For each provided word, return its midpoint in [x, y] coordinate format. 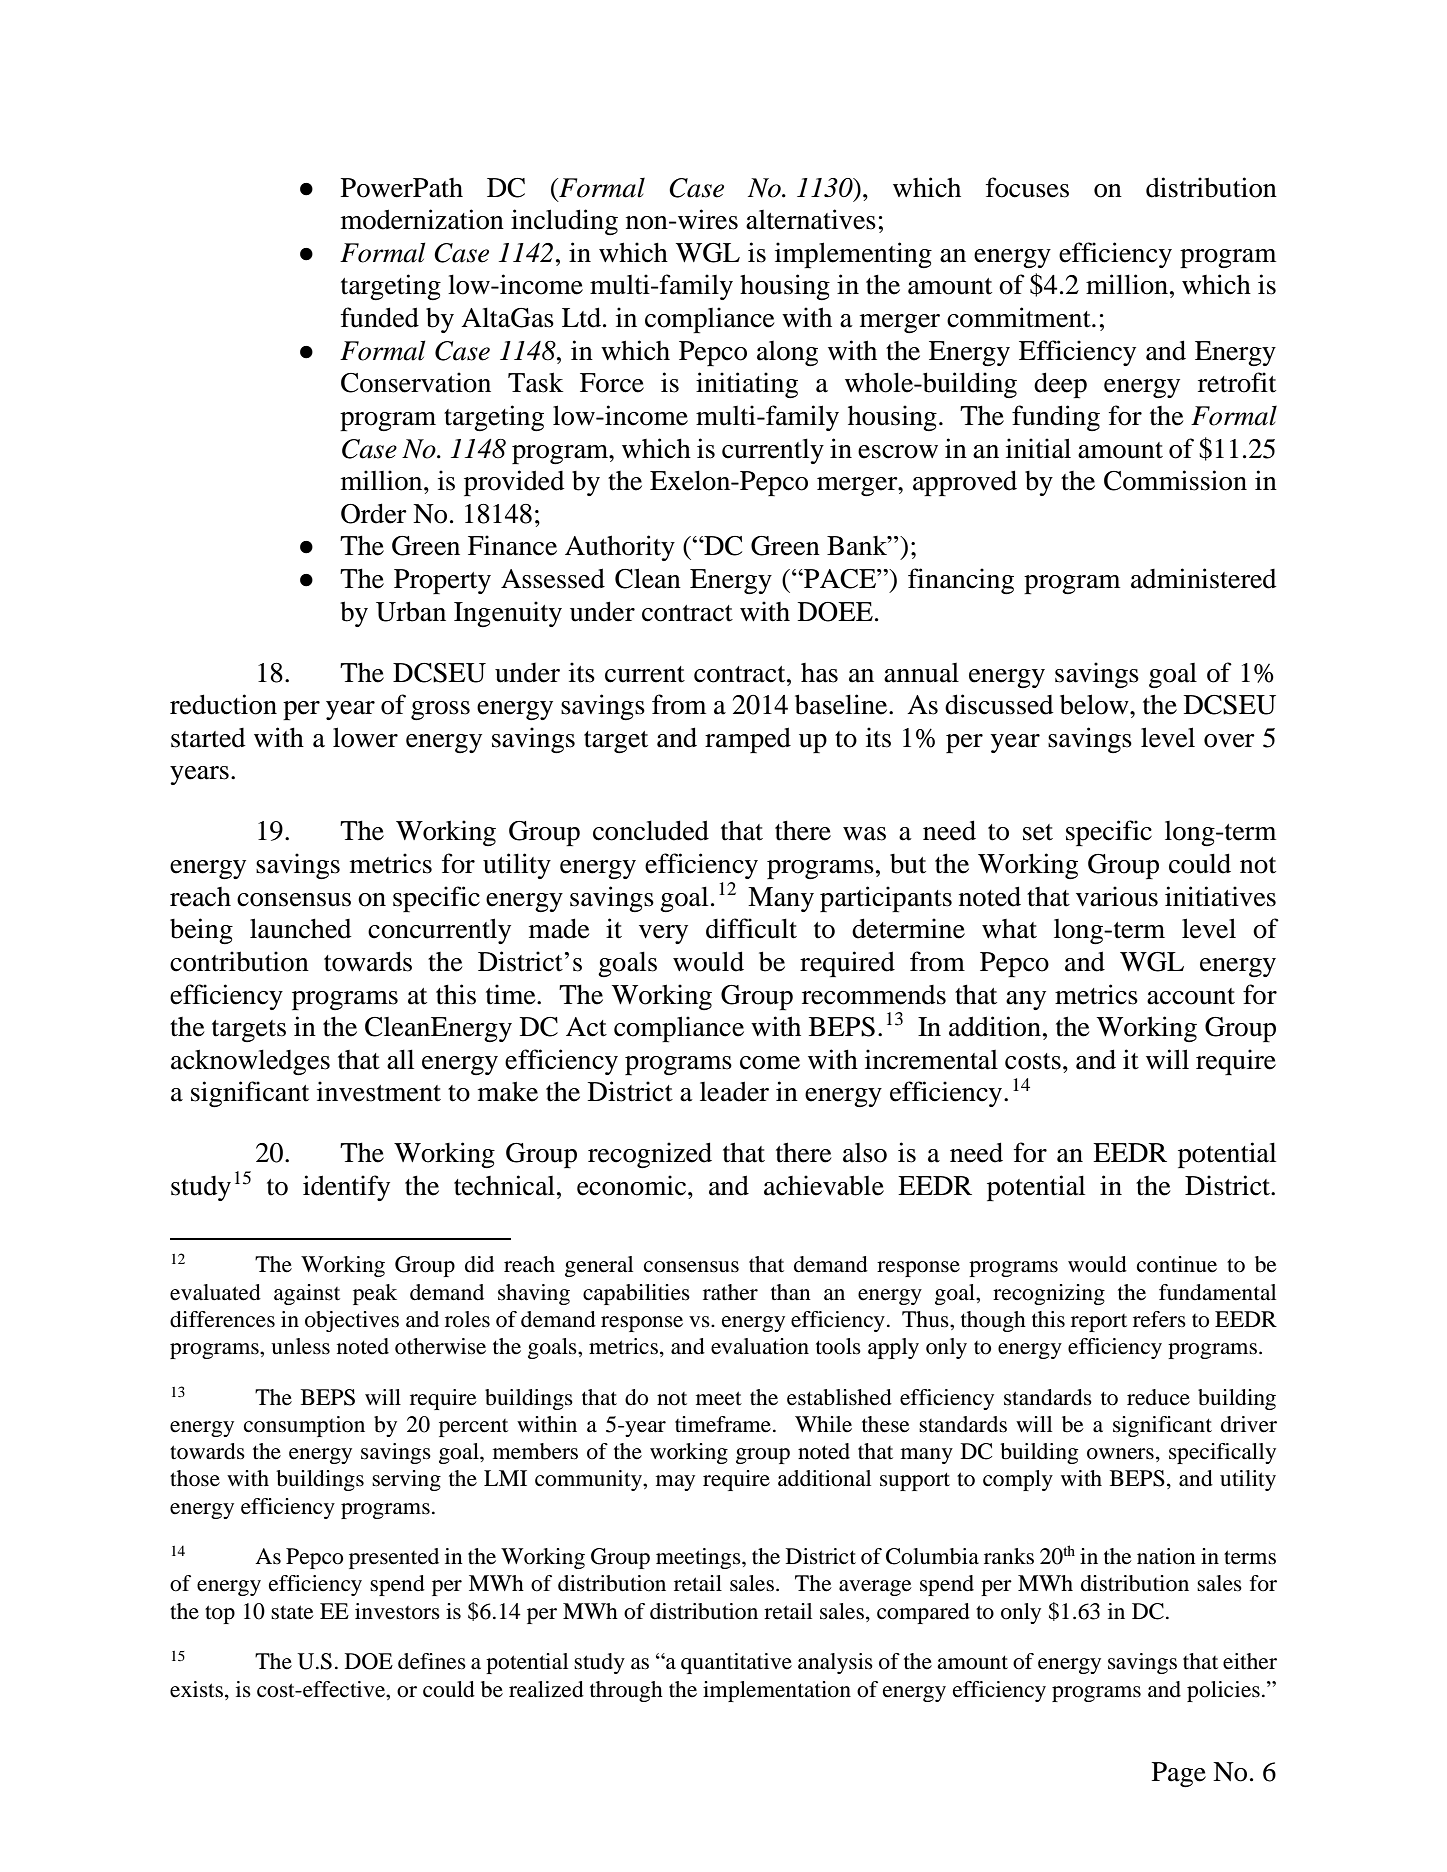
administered [1203, 578]
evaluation [760, 1346]
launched [300, 928]
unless [300, 1346]
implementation [777, 1691]
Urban [411, 611]
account [1191, 996]
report [1099, 1323]
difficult [751, 928]
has [819, 673]
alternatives [811, 219]
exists [196, 1689]
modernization [422, 219]
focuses [1027, 187]
